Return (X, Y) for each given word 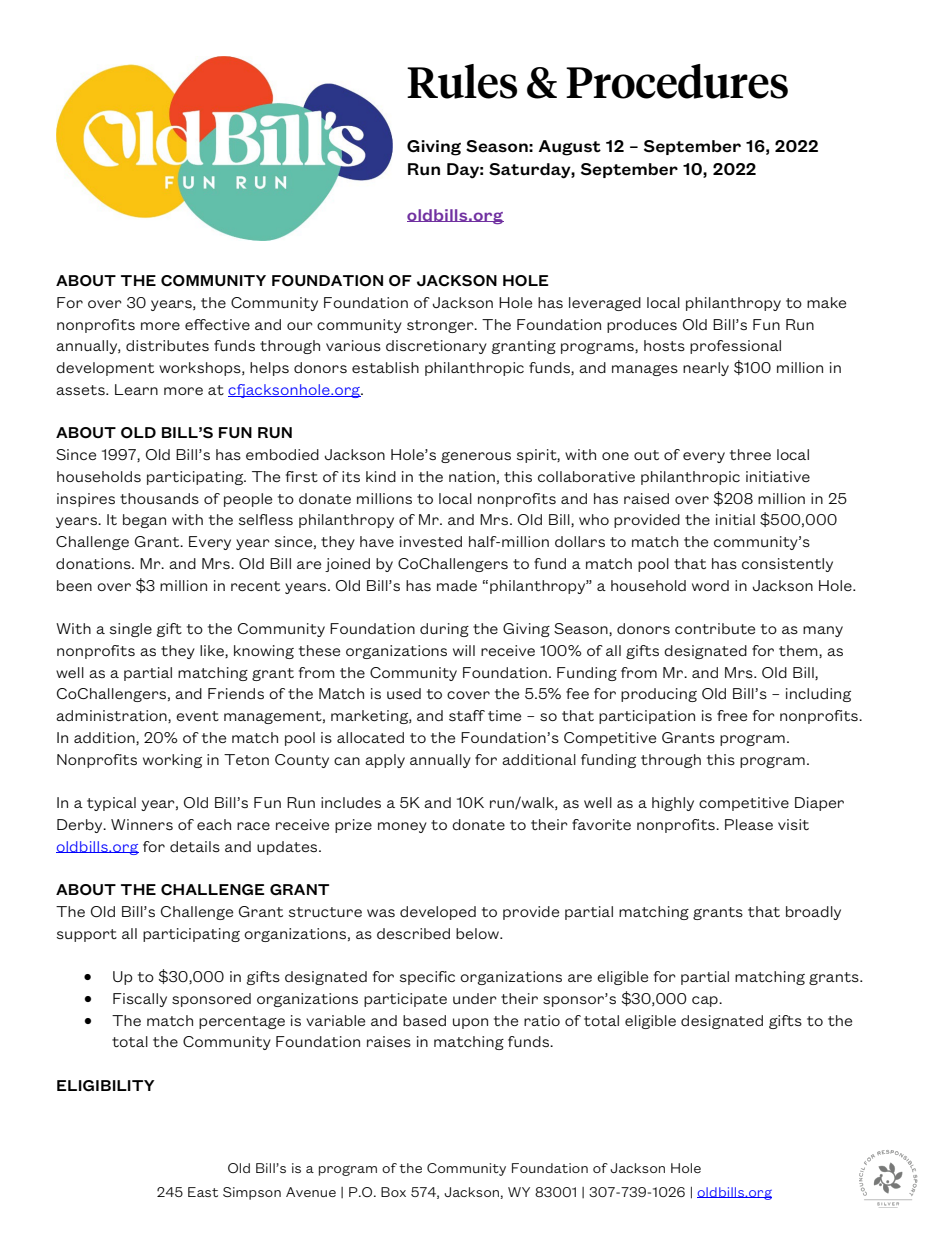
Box (393, 1192)
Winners (142, 824)
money (402, 827)
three (750, 454)
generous (476, 457)
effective (217, 324)
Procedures (677, 81)
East (203, 1192)
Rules (462, 81)
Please (749, 824)
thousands (159, 498)
